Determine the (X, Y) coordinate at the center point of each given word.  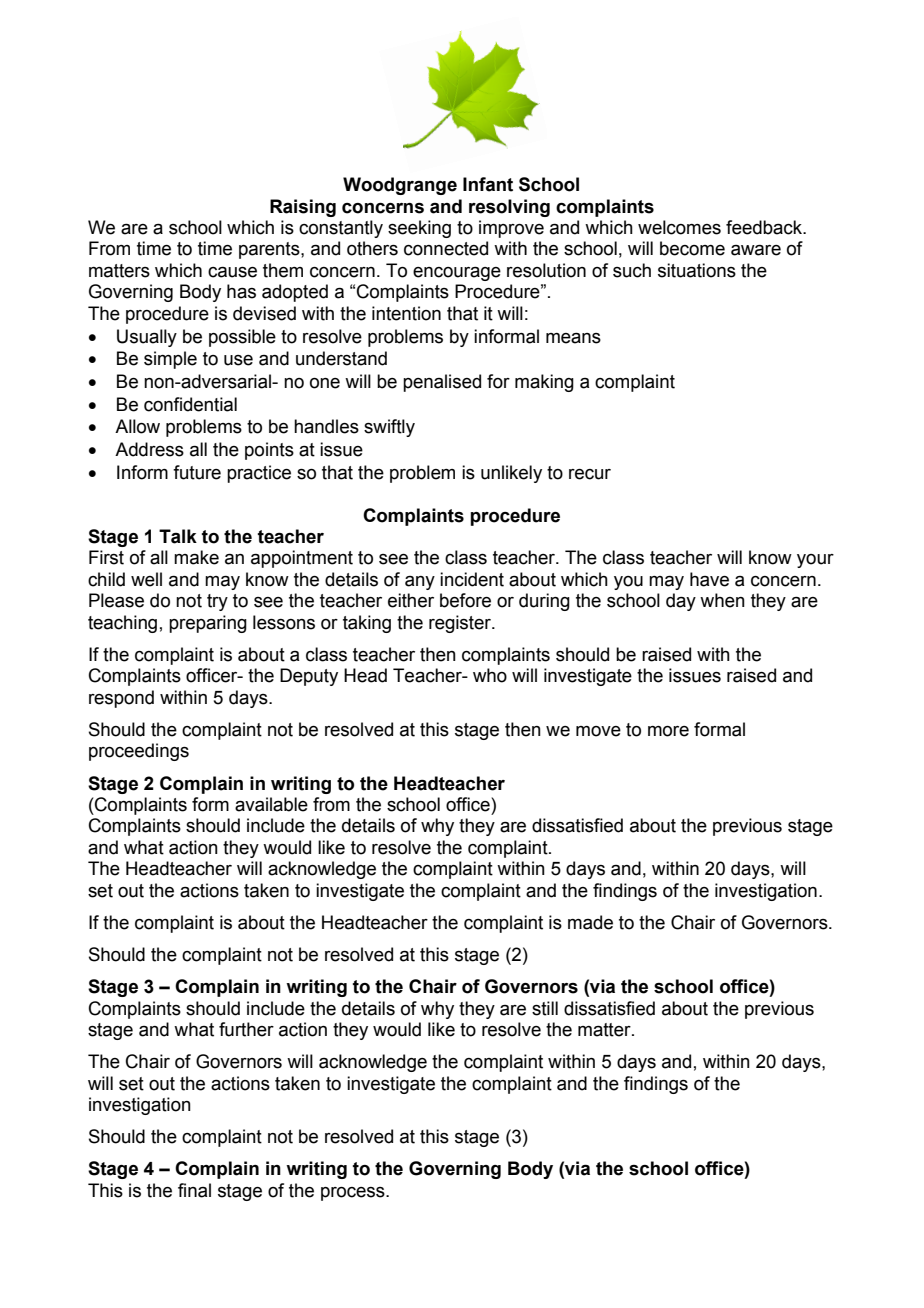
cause (232, 272)
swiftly (389, 428)
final (194, 1190)
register (461, 624)
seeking (419, 229)
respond (121, 699)
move (598, 731)
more (668, 731)
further (246, 1029)
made (590, 922)
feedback (765, 227)
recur (590, 474)
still (545, 1008)
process (354, 1194)
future (197, 472)
